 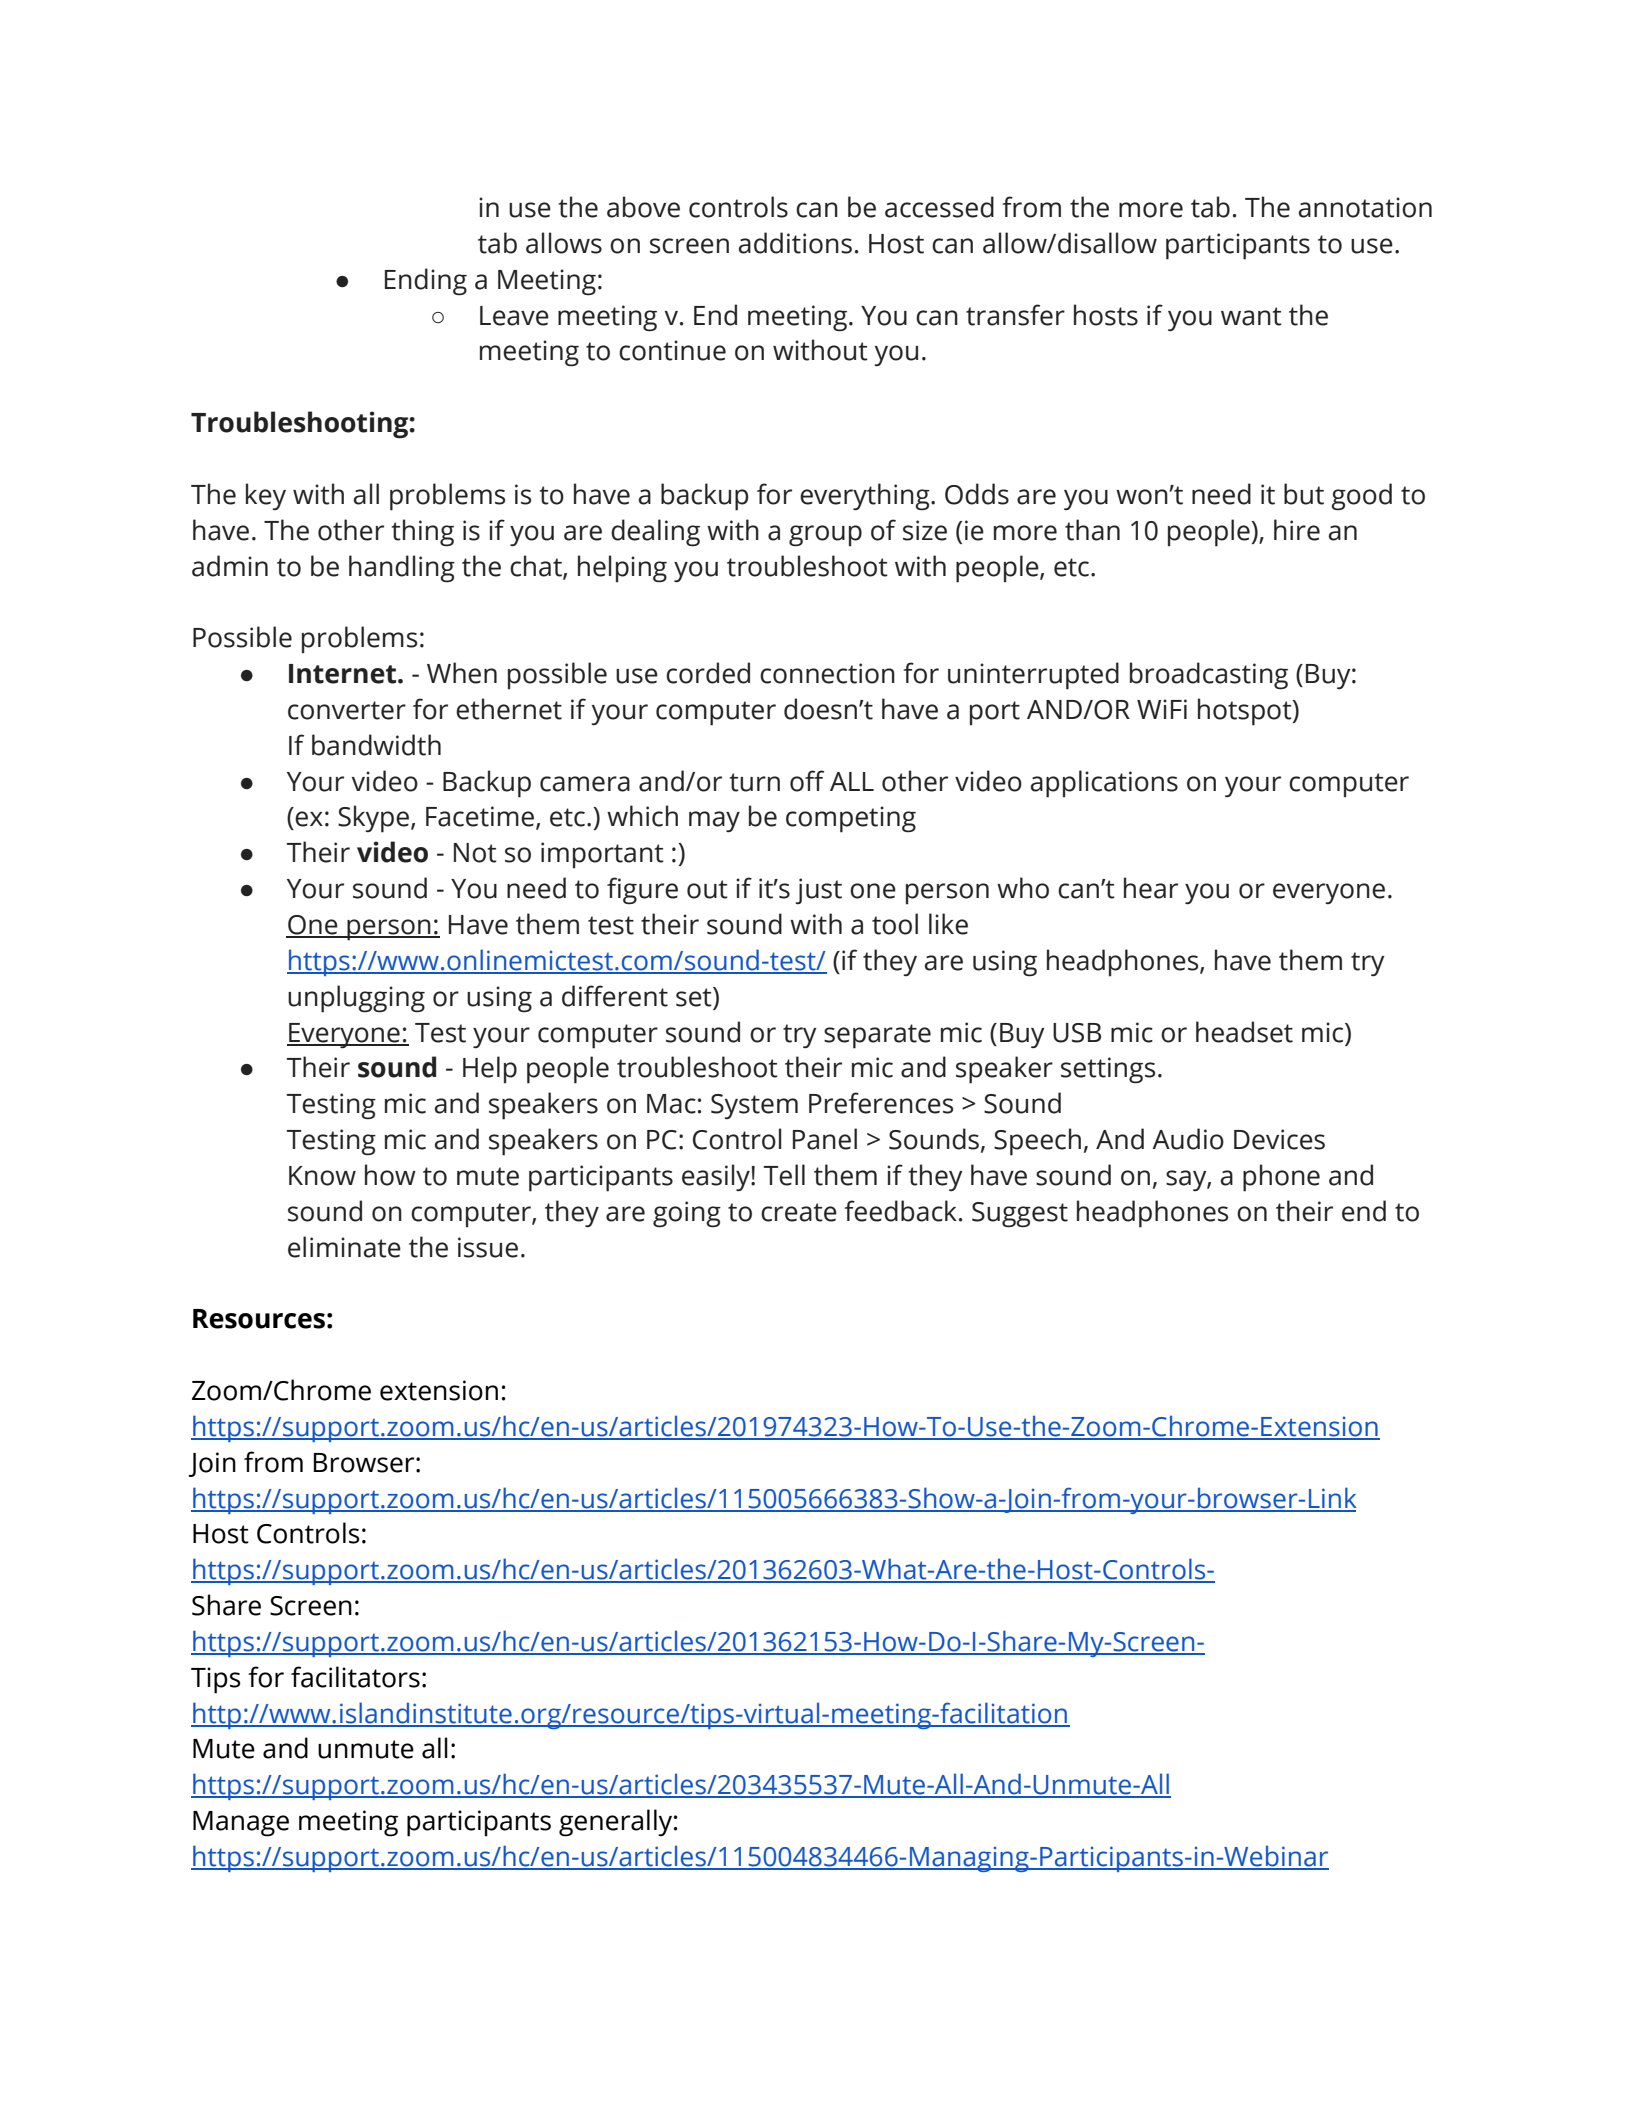 What do you see at coordinates (1244, 1032) in the screenshot?
I see `headset` at bounding box center [1244, 1032].
